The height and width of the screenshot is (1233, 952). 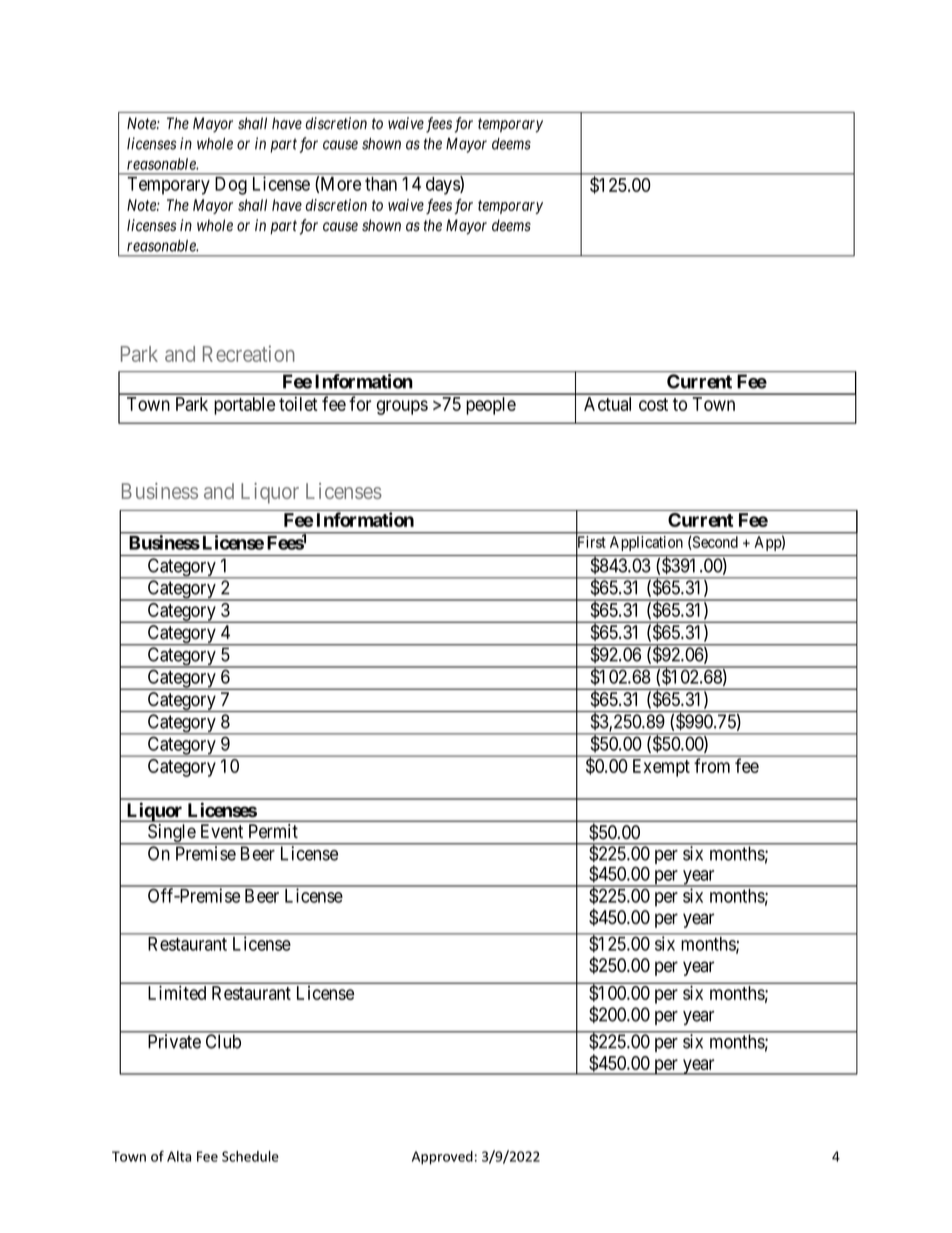 What do you see at coordinates (231, 186) in the screenshot?
I see `Dog` at bounding box center [231, 186].
